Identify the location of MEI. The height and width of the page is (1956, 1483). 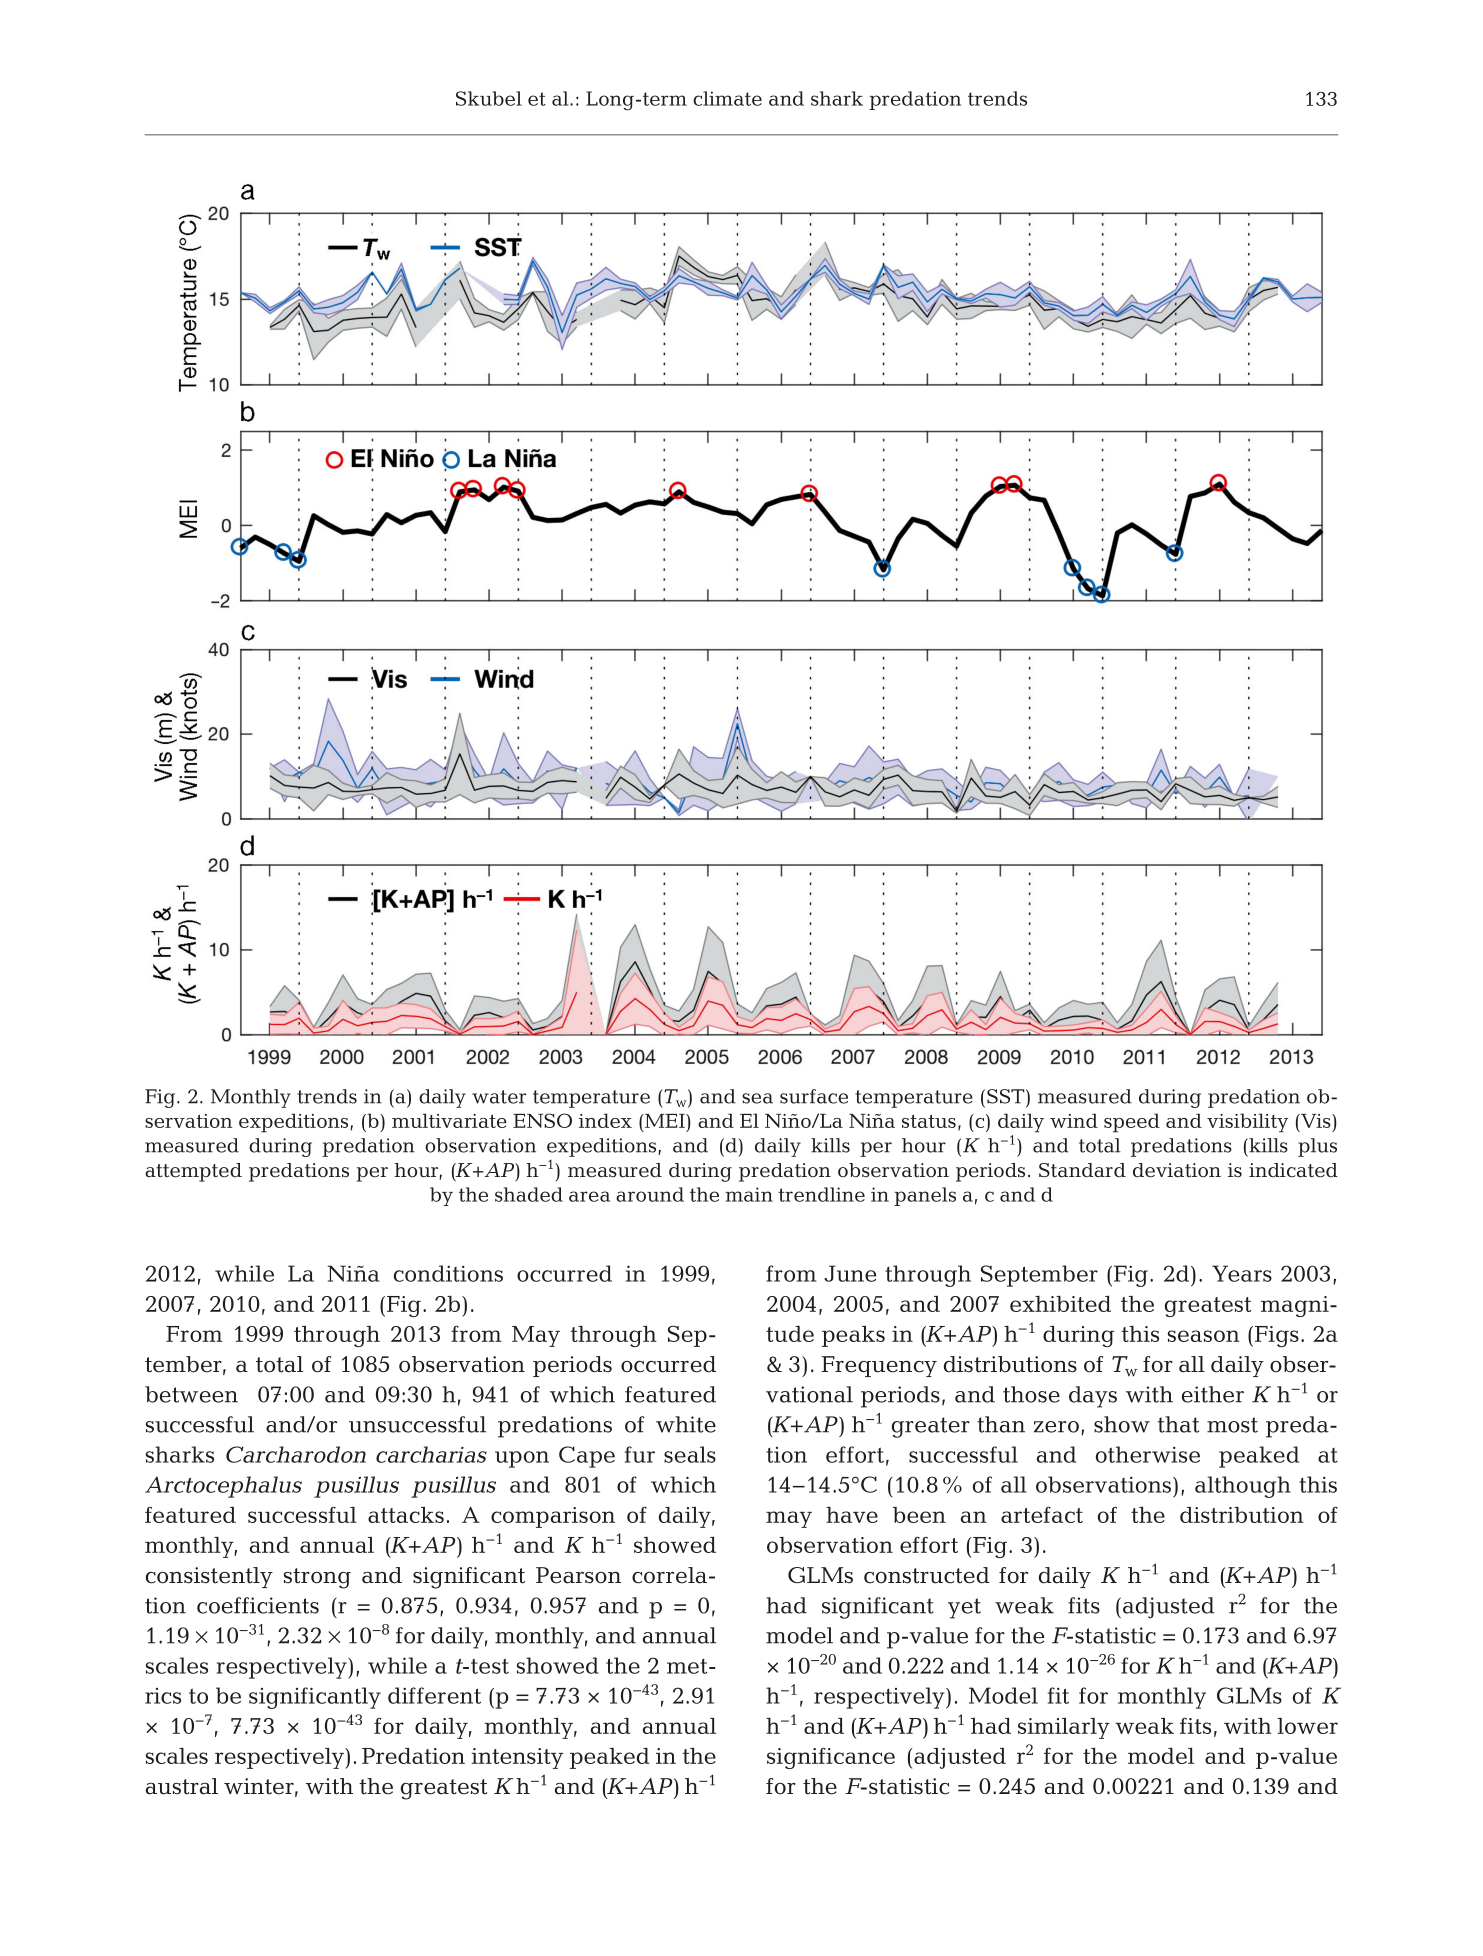
(665, 1121).
